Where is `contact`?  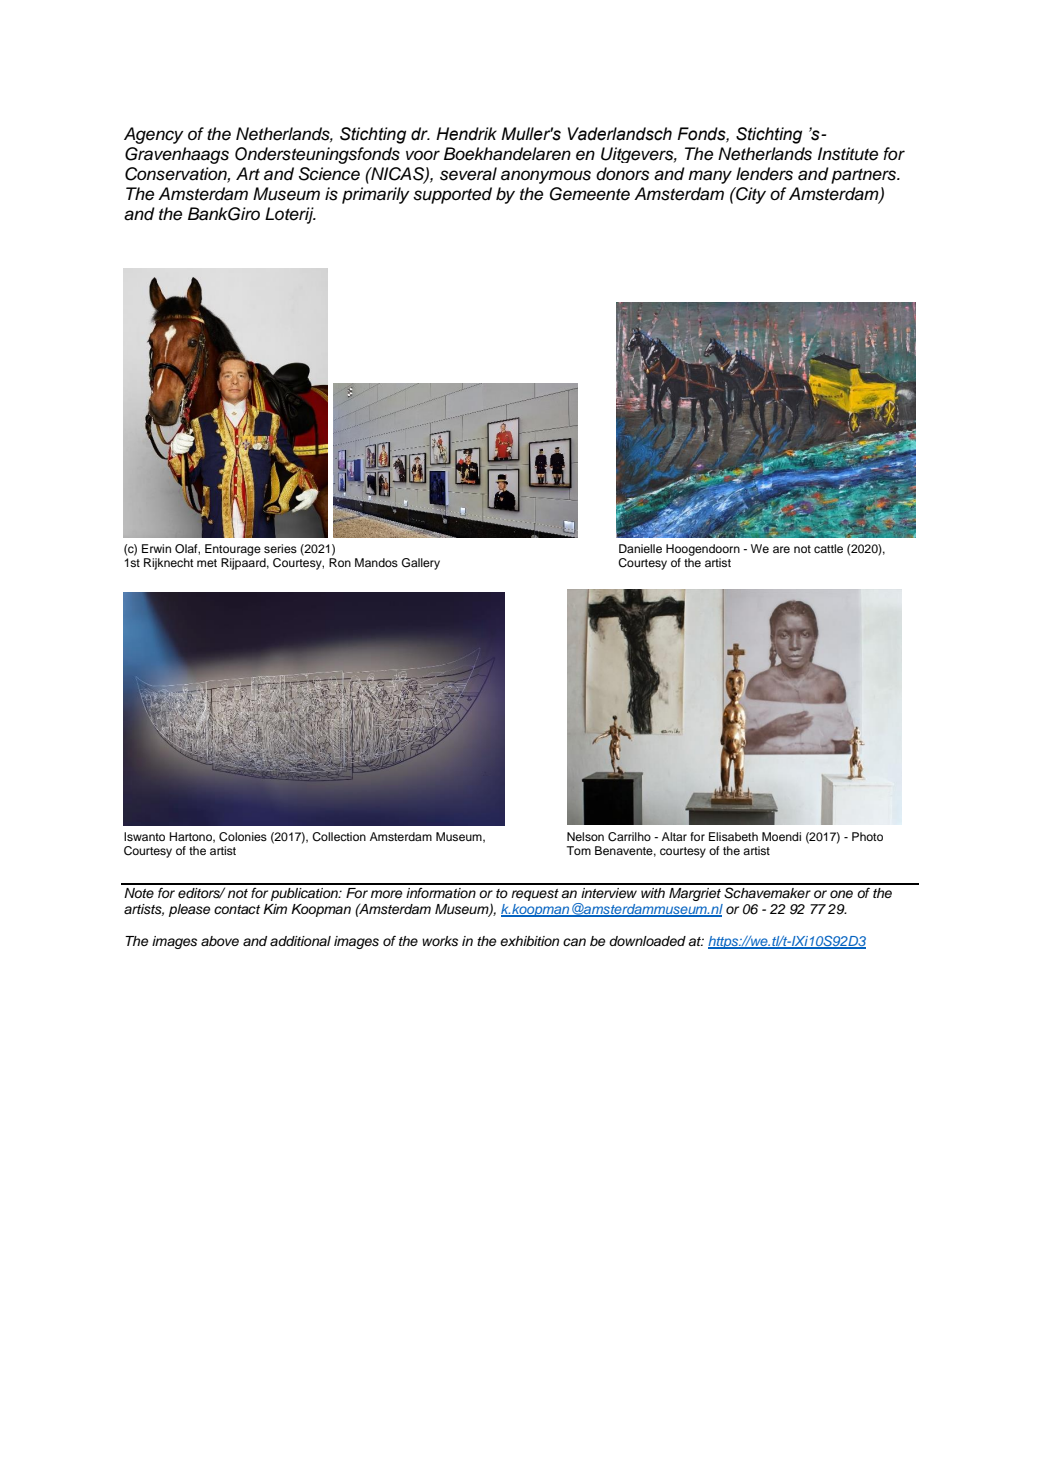
contact is located at coordinates (237, 909).
